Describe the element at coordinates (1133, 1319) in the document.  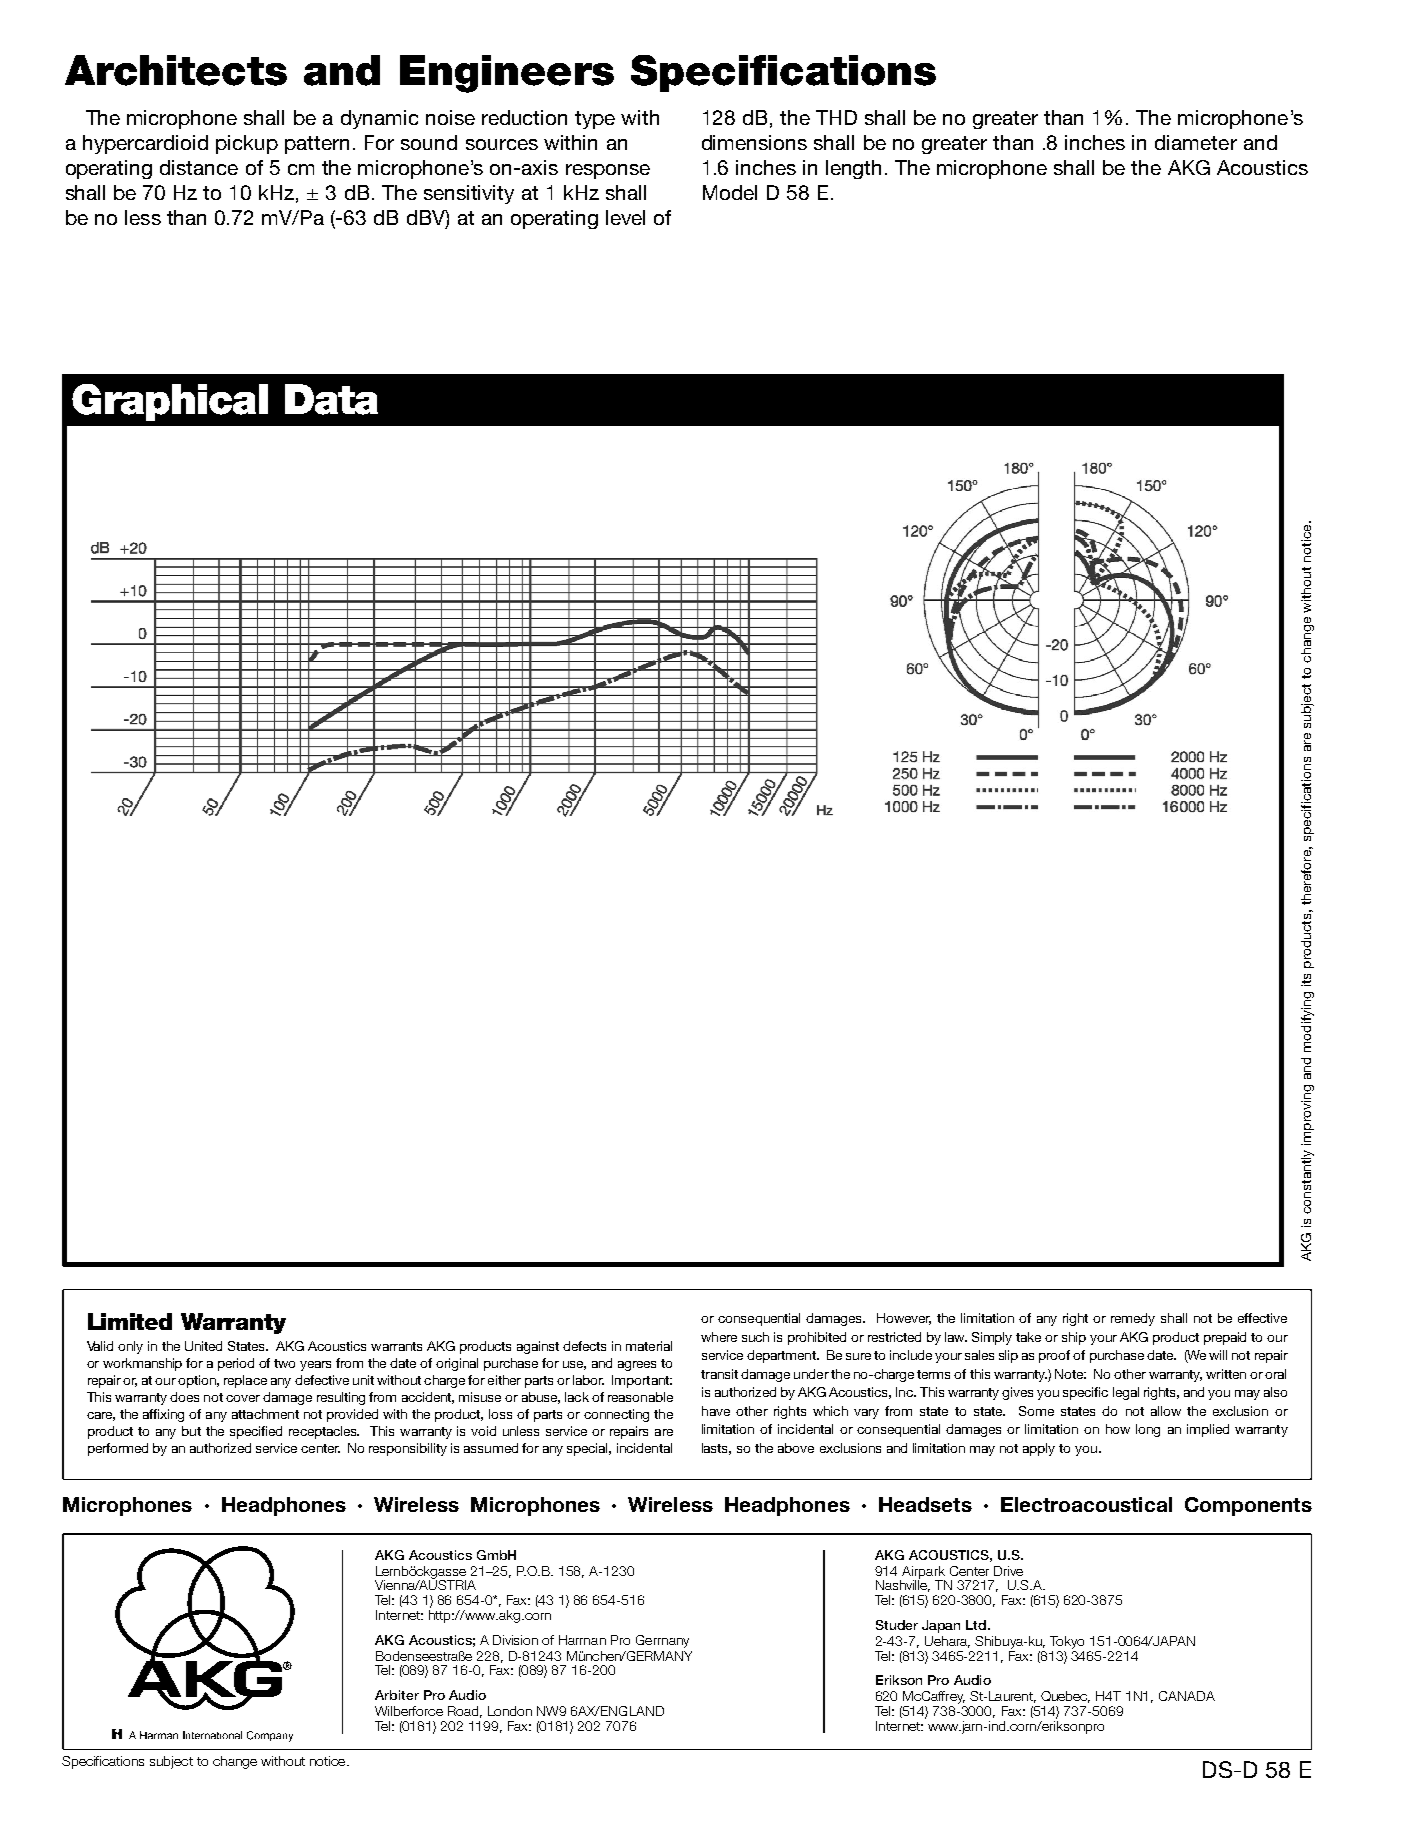
I see `remedy` at that location.
